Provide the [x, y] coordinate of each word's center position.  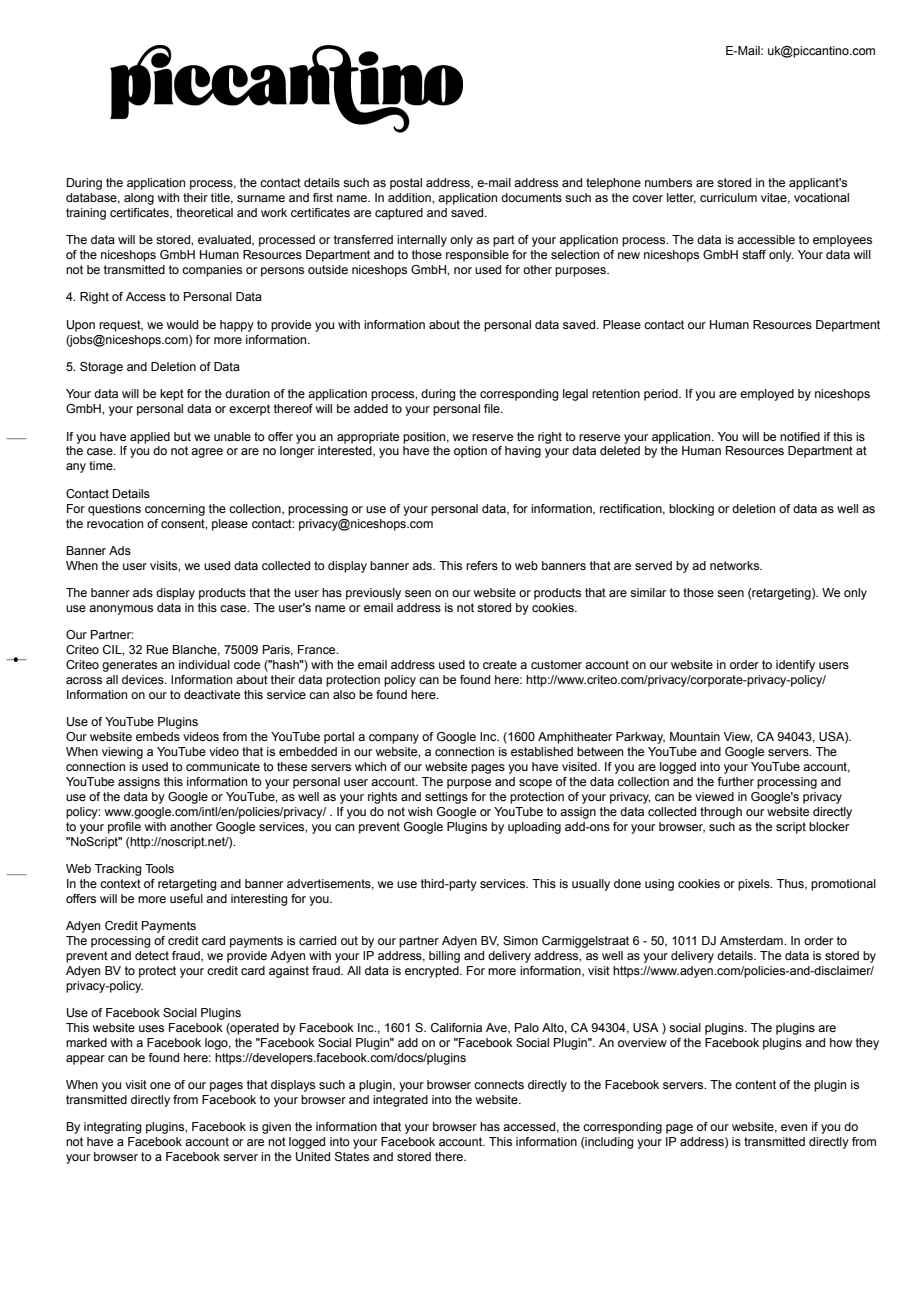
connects [499, 1084]
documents [531, 197]
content [755, 1084]
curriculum [728, 197]
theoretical [204, 212]
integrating [113, 1128]
